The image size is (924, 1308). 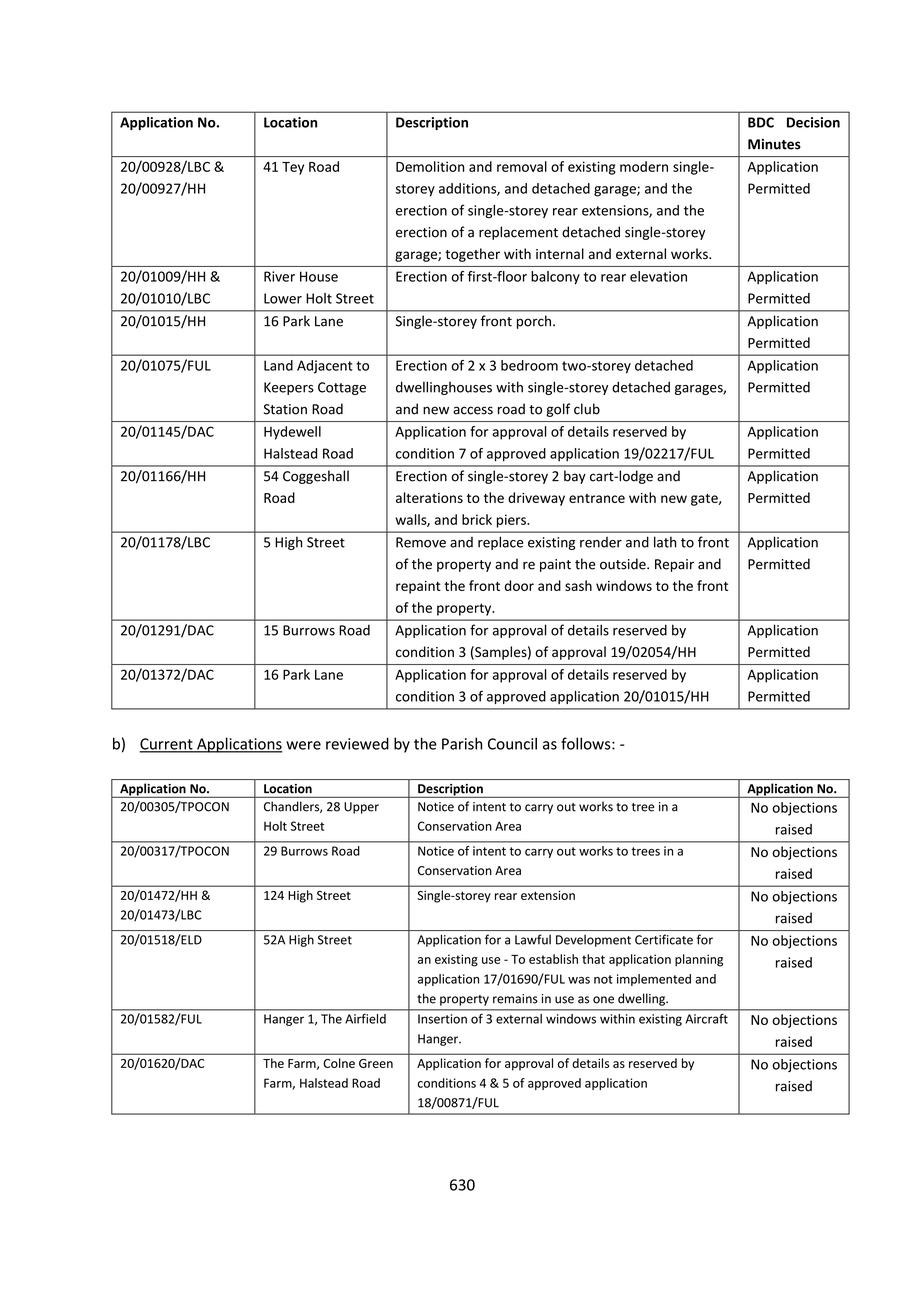 I want to click on removal, so click(x=522, y=166).
